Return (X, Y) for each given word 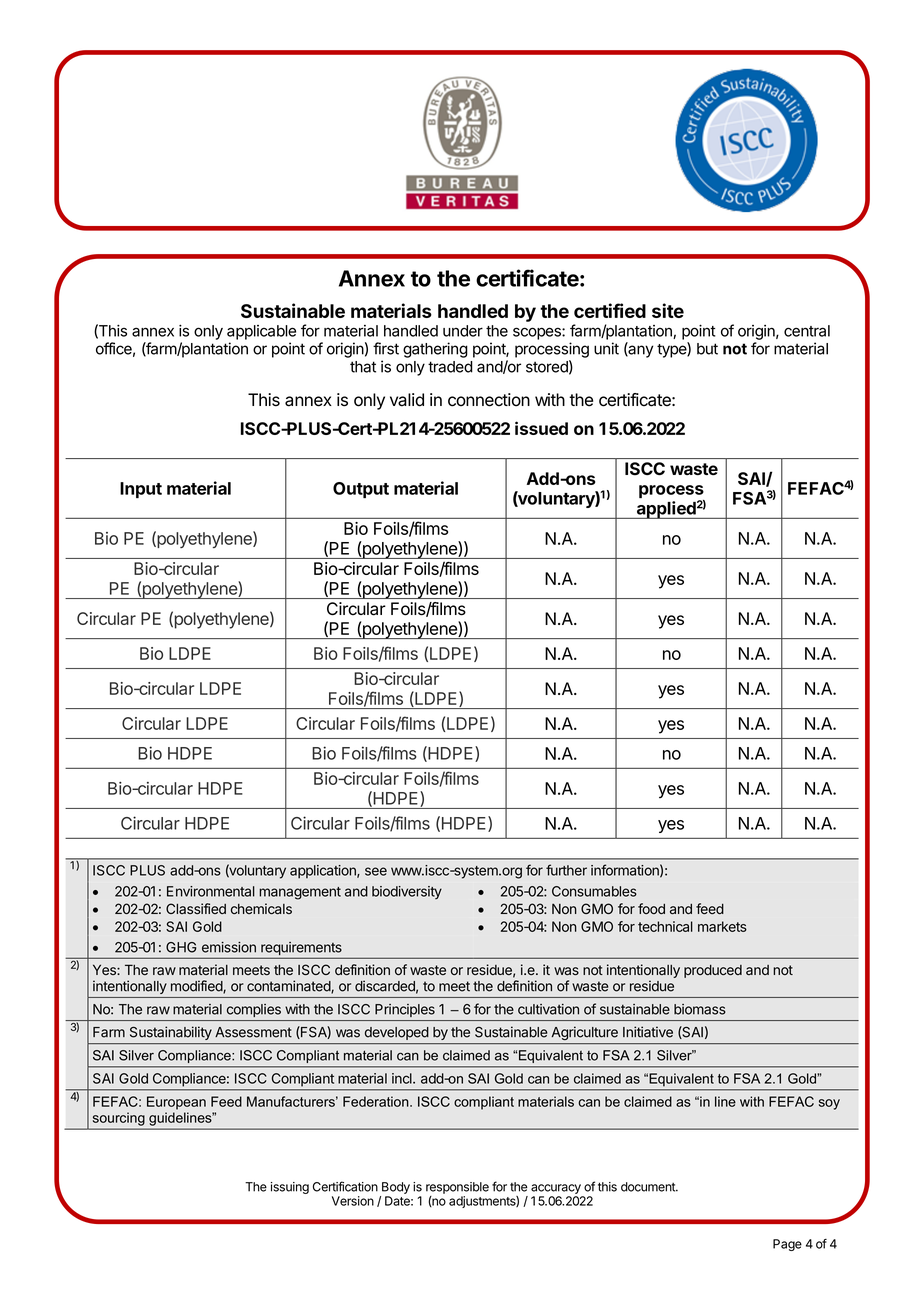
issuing (290, 1188)
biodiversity (407, 892)
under (463, 331)
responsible (457, 1188)
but (707, 349)
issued (541, 428)
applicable (261, 332)
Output (361, 490)
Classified (196, 908)
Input (141, 490)
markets (722, 926)
